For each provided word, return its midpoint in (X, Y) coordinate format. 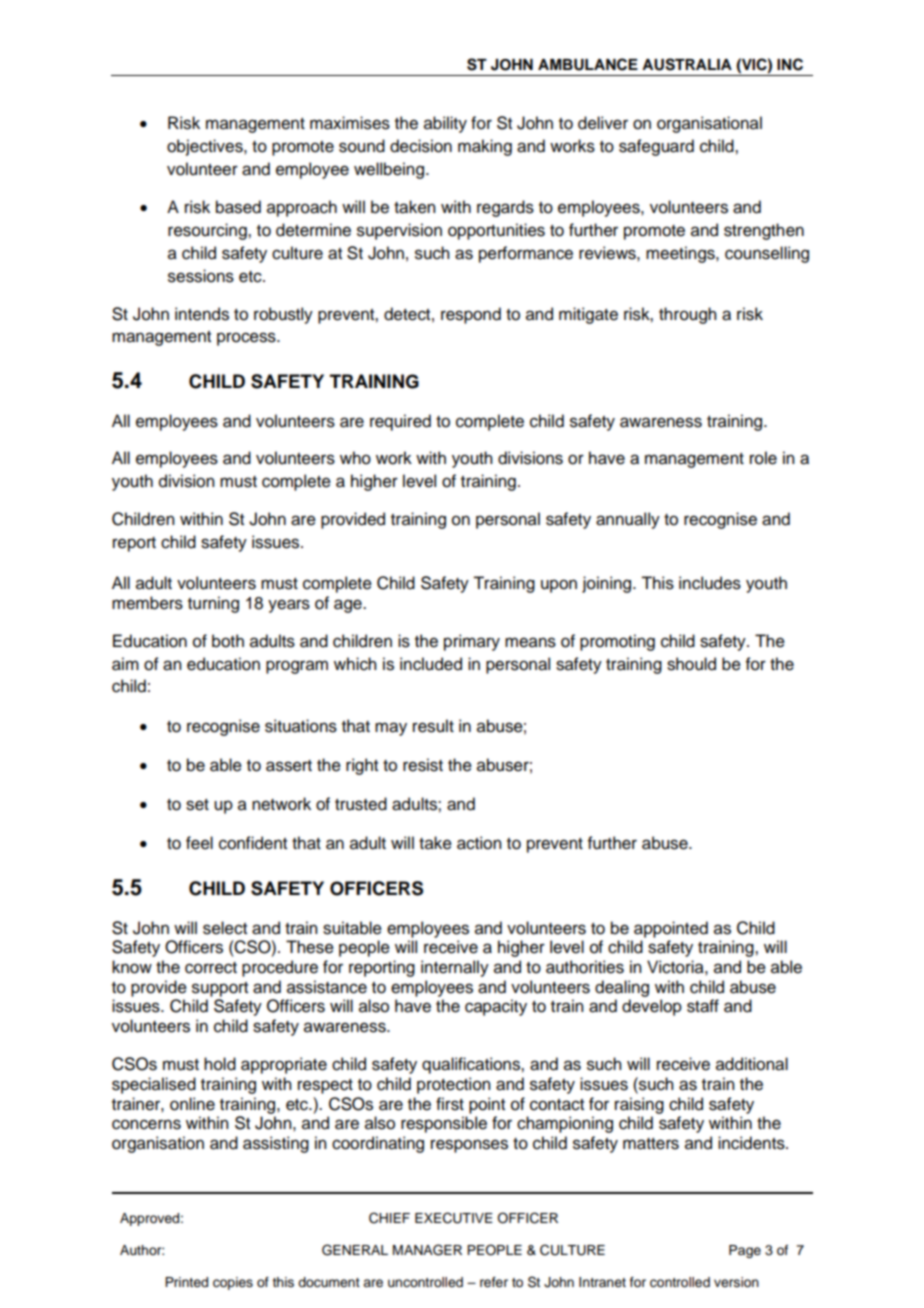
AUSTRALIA (687, 64)
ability (445, 124)
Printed (186, 1282)
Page (745, 1251)
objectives (206, 147)
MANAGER (427, 1250)
